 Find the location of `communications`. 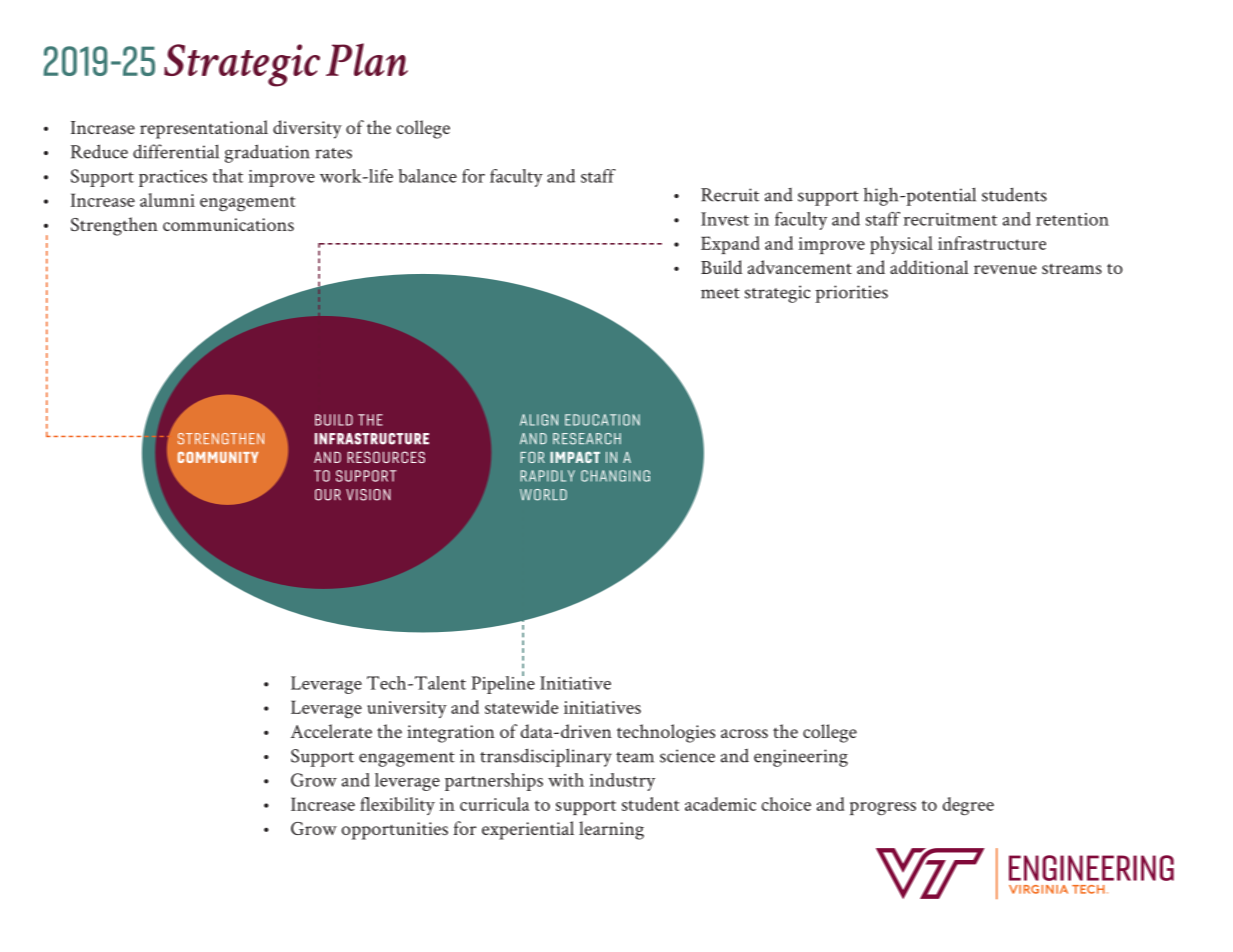

communications is located at coordinates (228, 224).
